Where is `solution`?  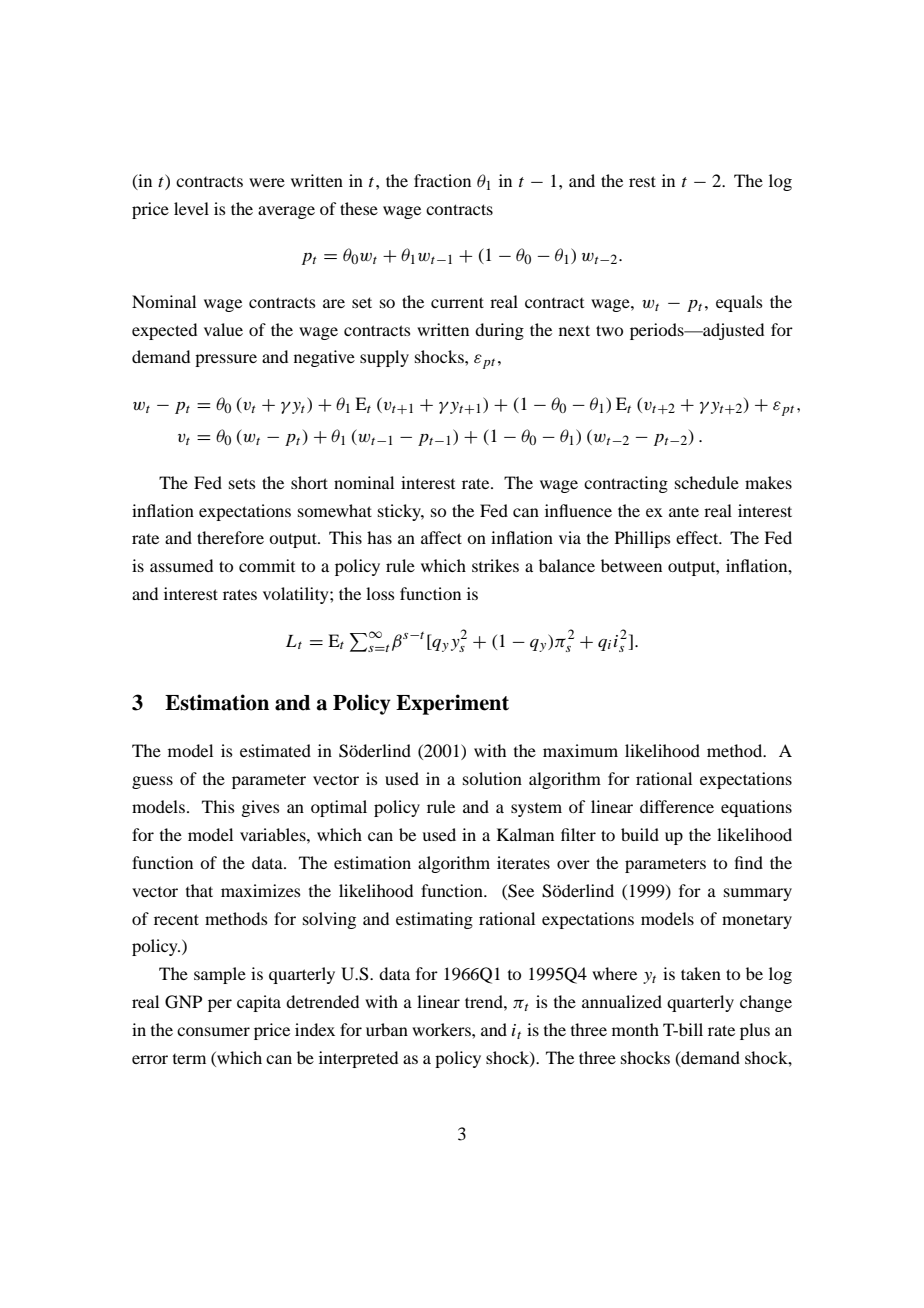 solution is located at coordinates (492, 778).
